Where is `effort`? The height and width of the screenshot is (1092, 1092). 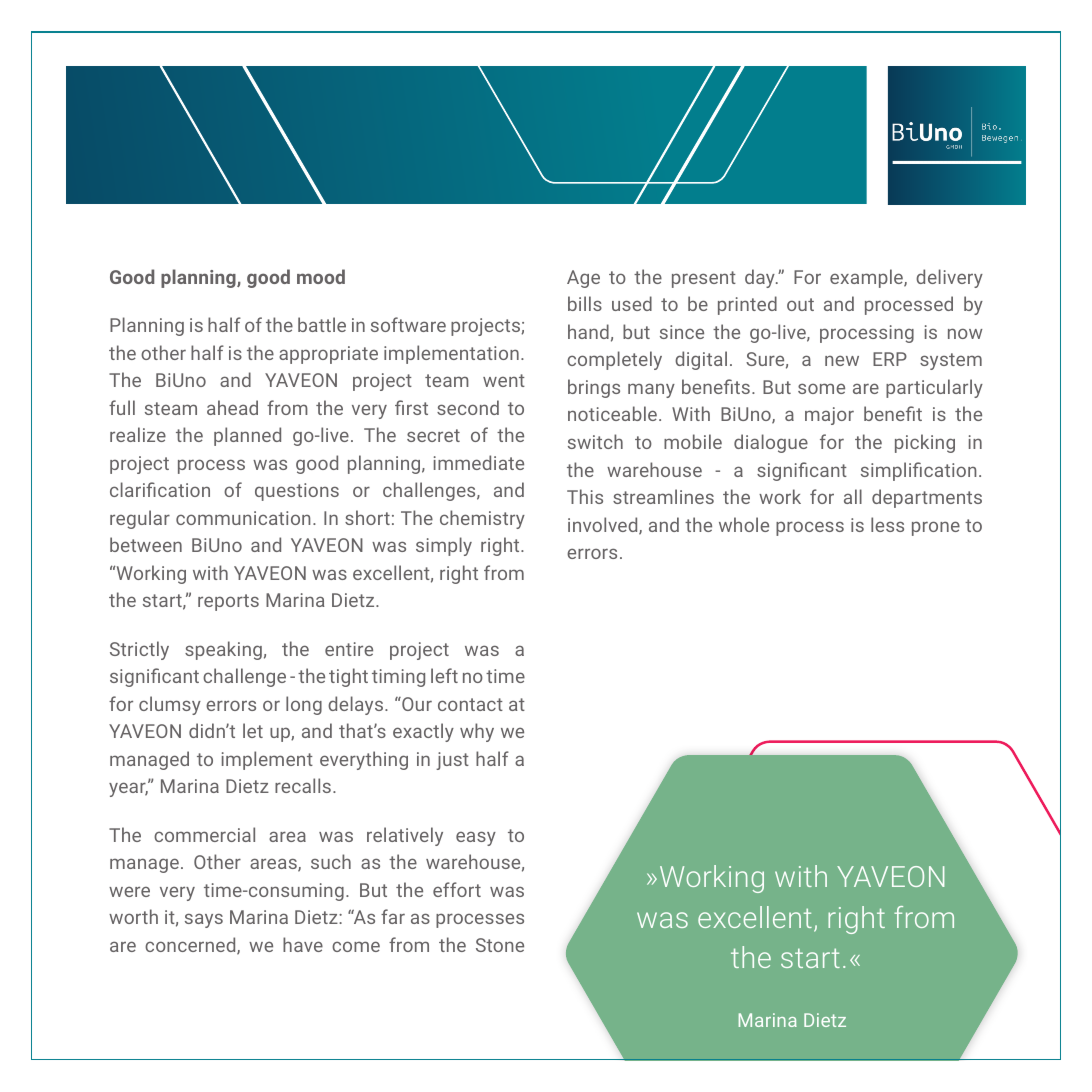
effort is located at coordinates (457, 889).
